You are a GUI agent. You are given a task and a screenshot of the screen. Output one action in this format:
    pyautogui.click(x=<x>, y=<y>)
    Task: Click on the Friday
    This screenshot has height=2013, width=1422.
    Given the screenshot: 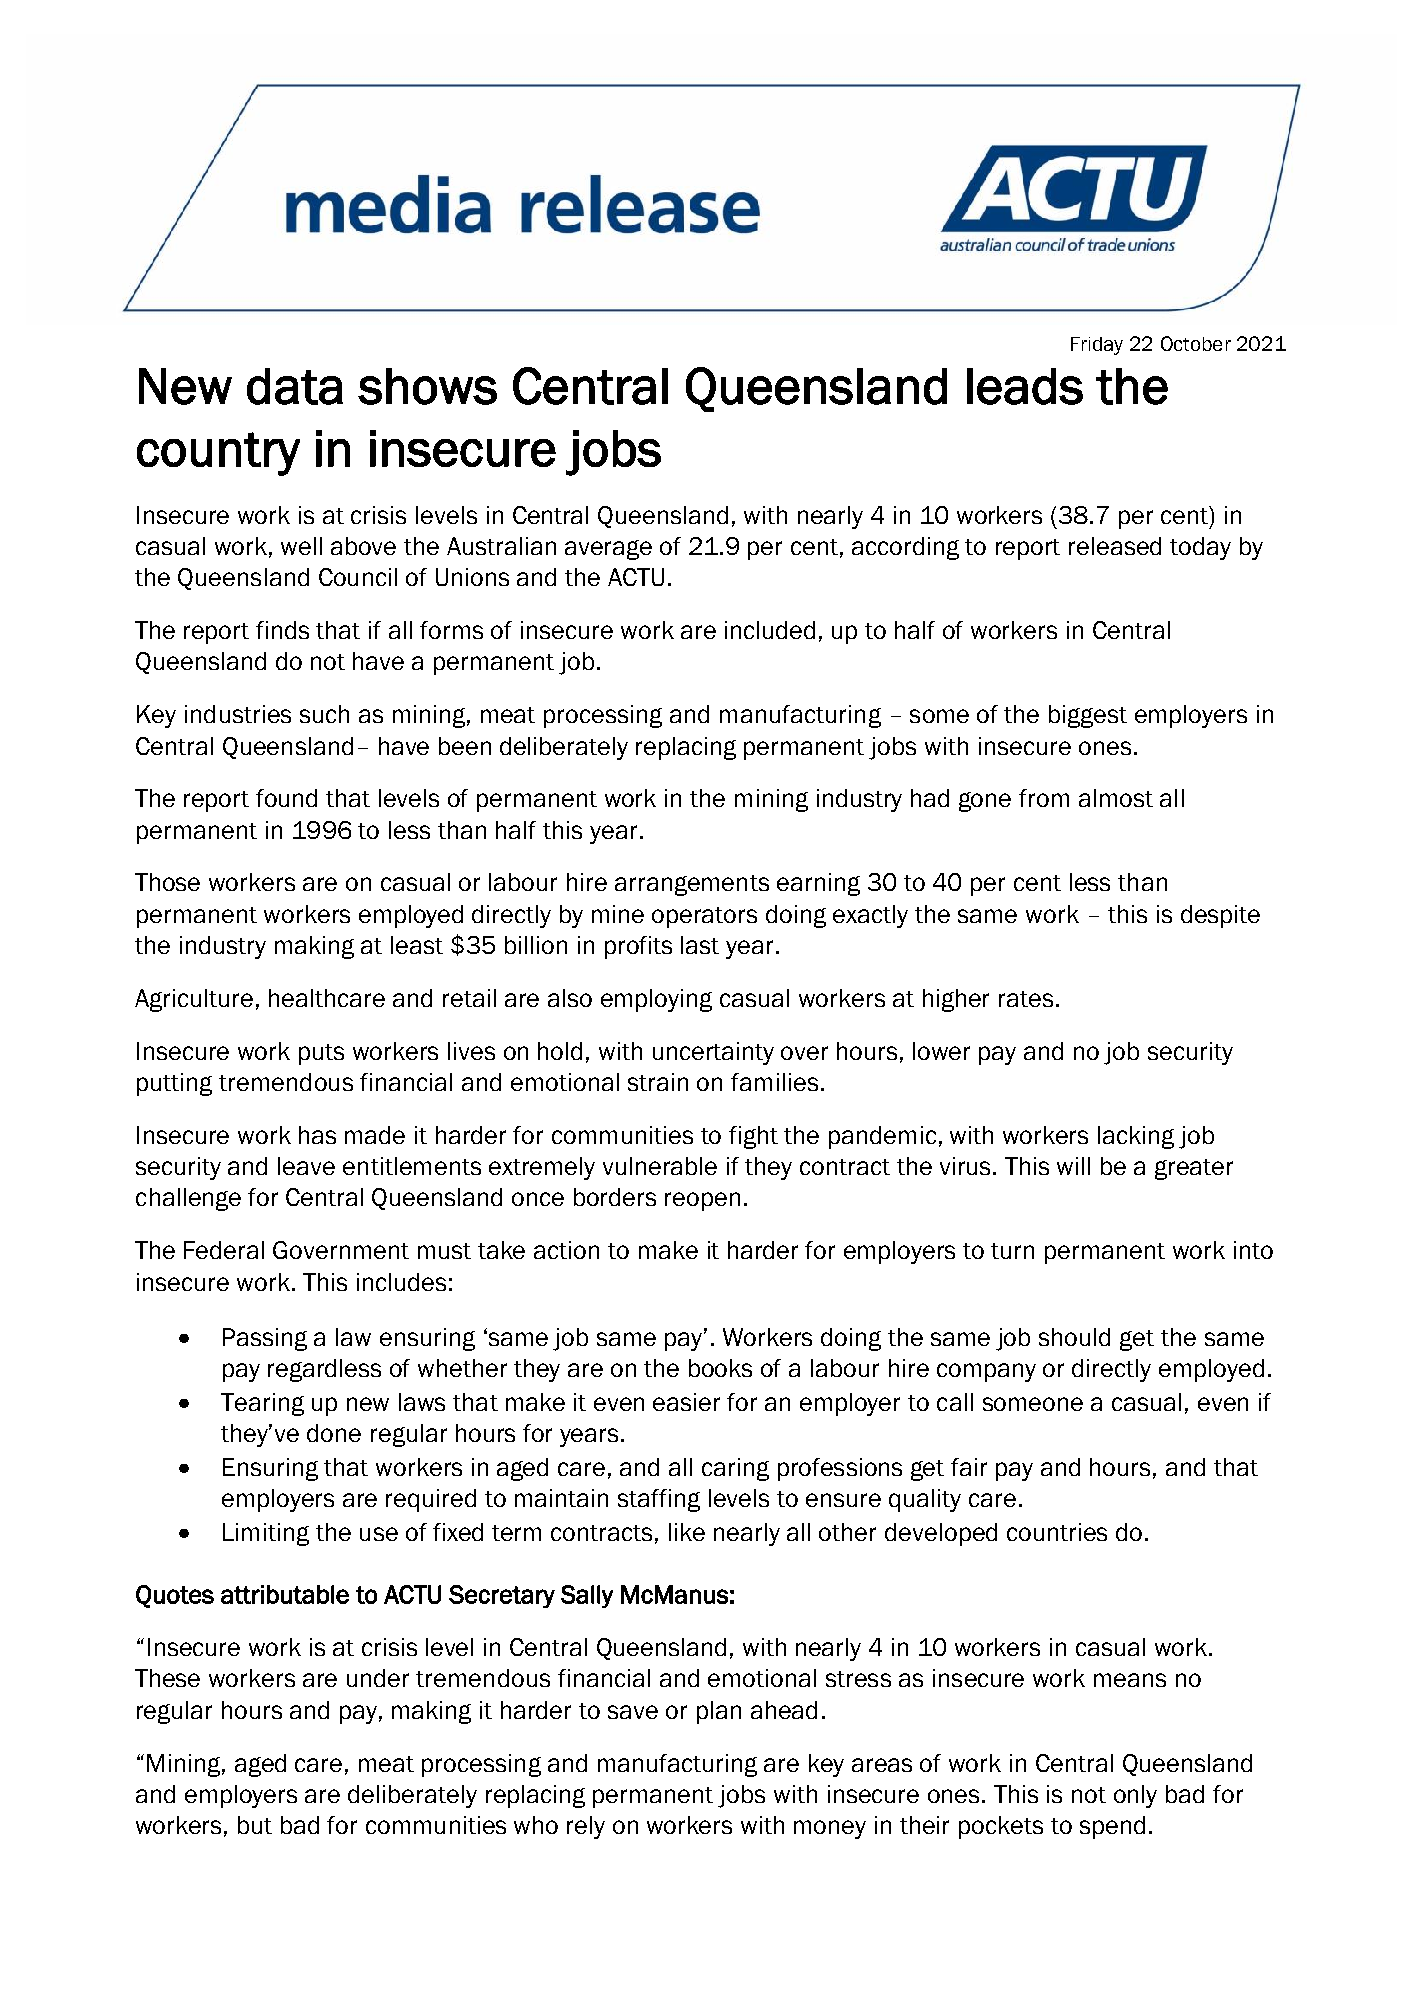 What is the action you would take?
    pyautogui.click(x=1097, y=346)
